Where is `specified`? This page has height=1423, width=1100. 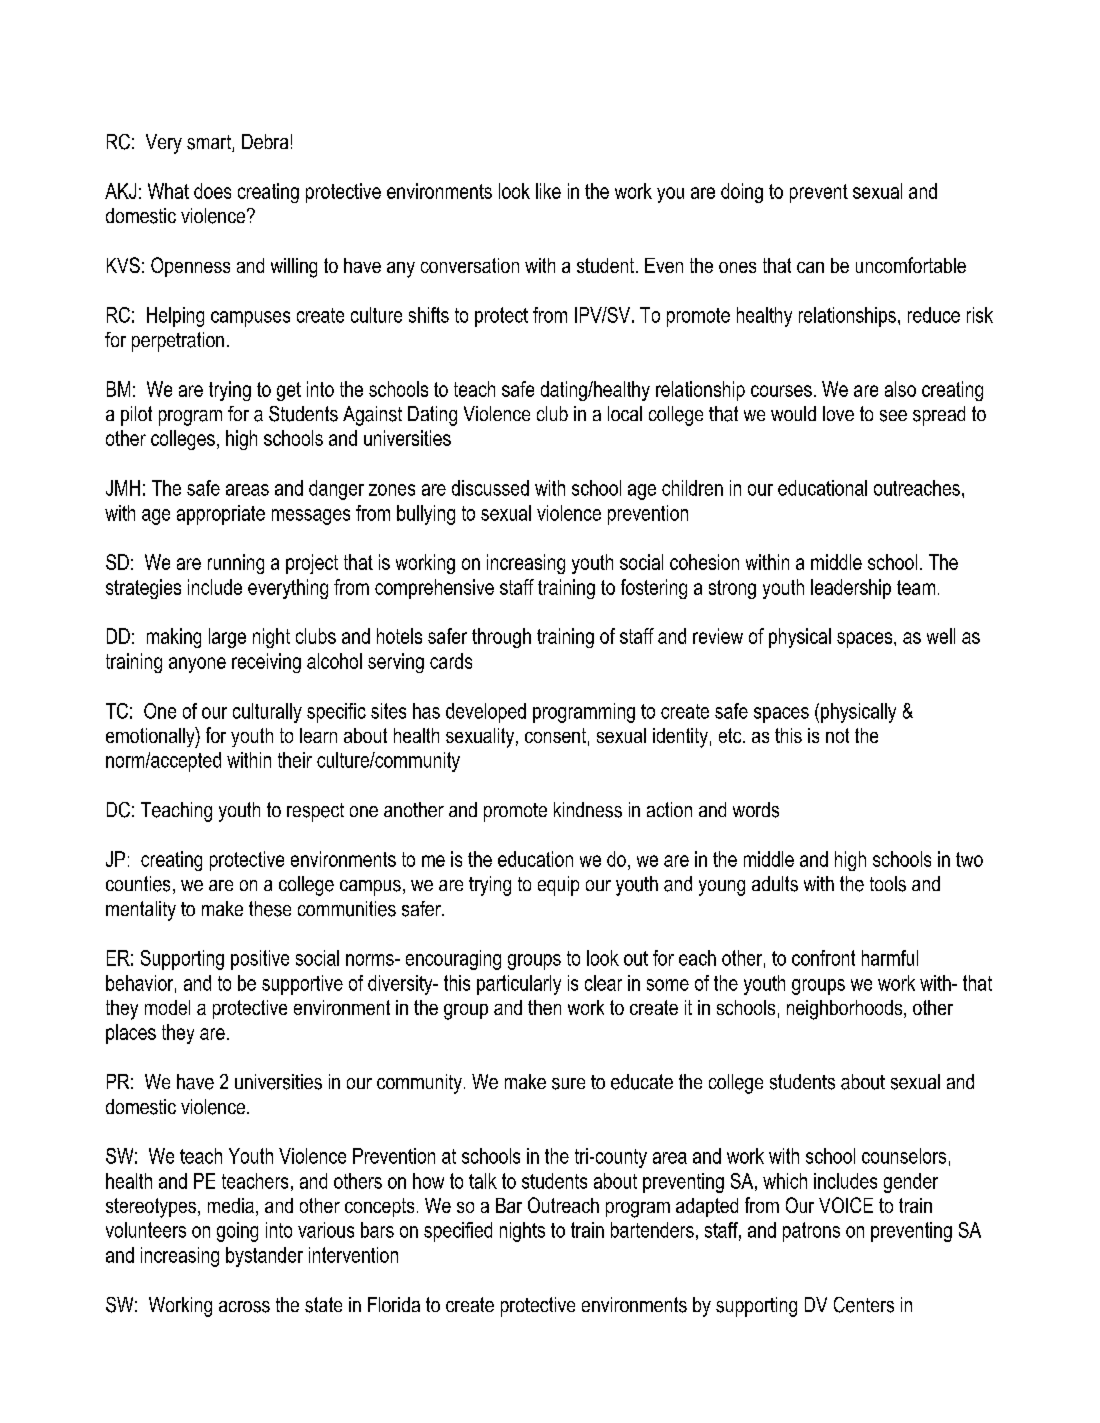
specified is located at coordinates (458, 1232).
